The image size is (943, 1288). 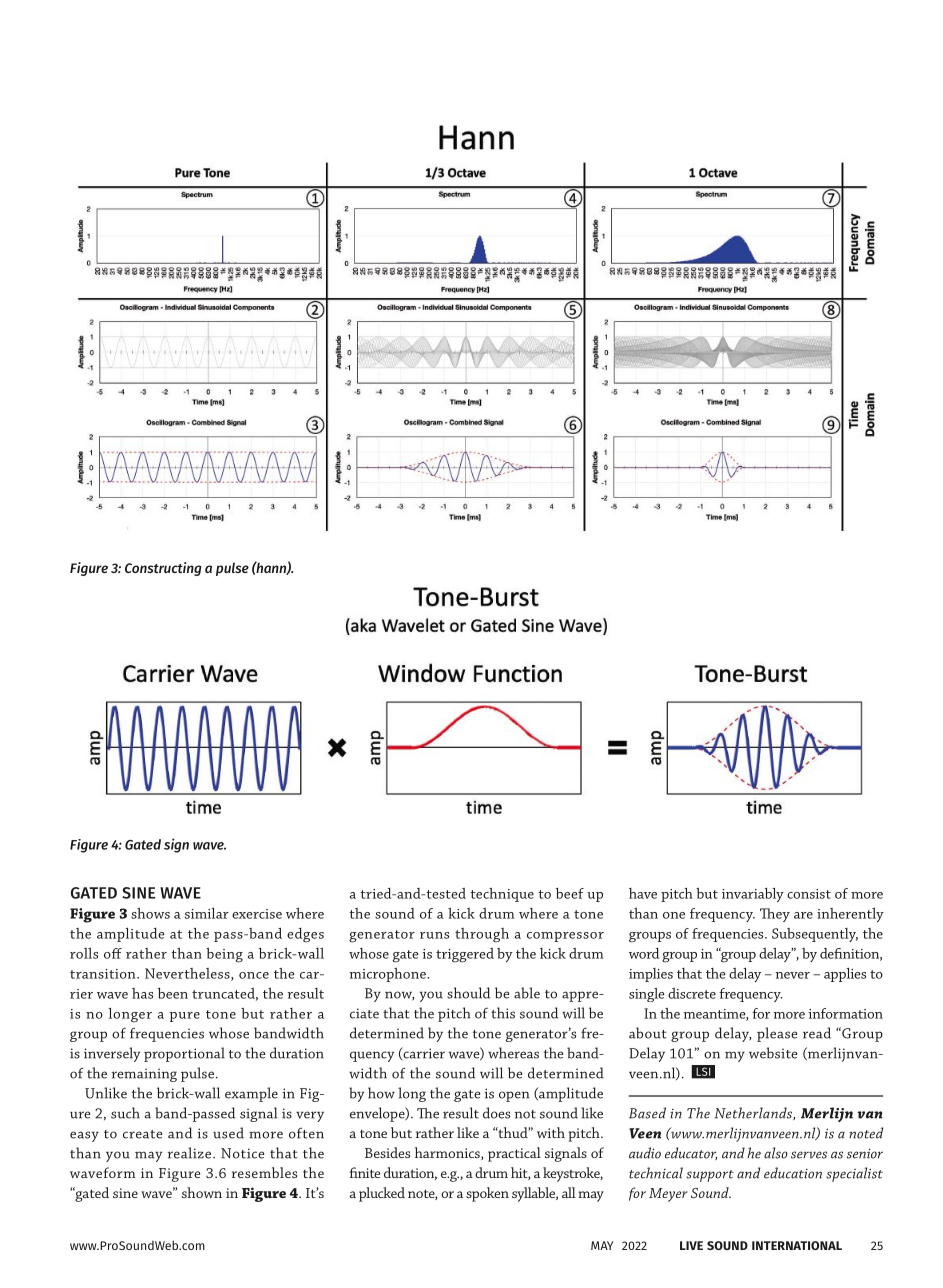 I want to click on shown, so click(x=202, y=1192).
